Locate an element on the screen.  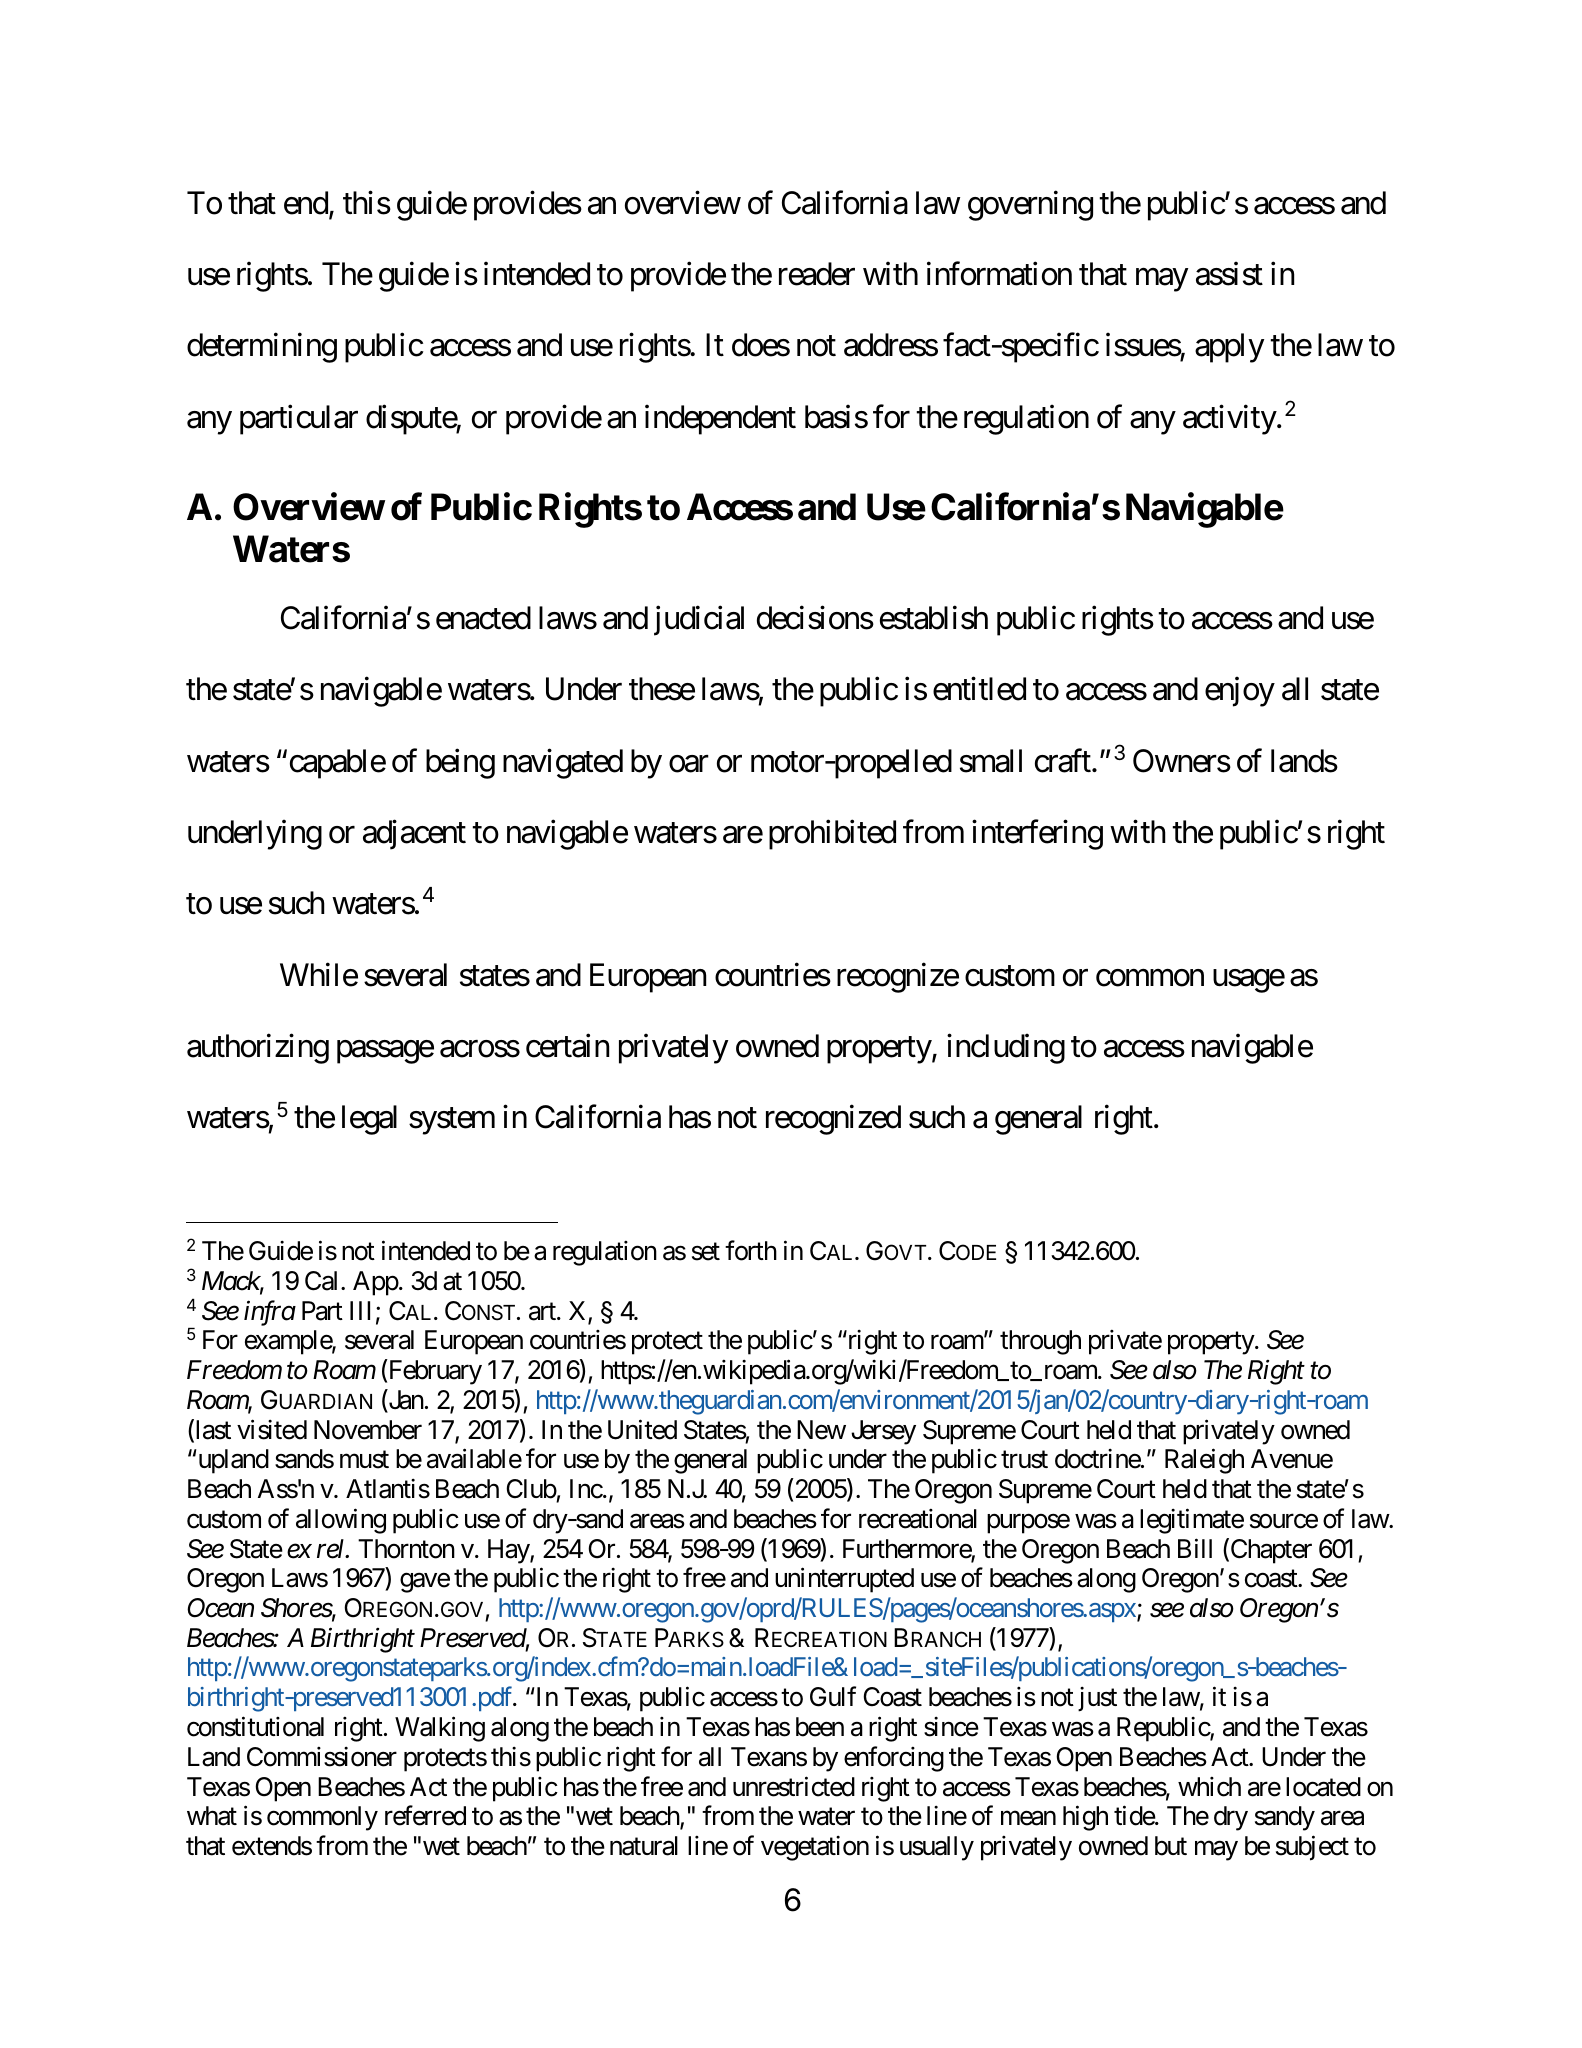
reader is located at coordinates (817, 274).
